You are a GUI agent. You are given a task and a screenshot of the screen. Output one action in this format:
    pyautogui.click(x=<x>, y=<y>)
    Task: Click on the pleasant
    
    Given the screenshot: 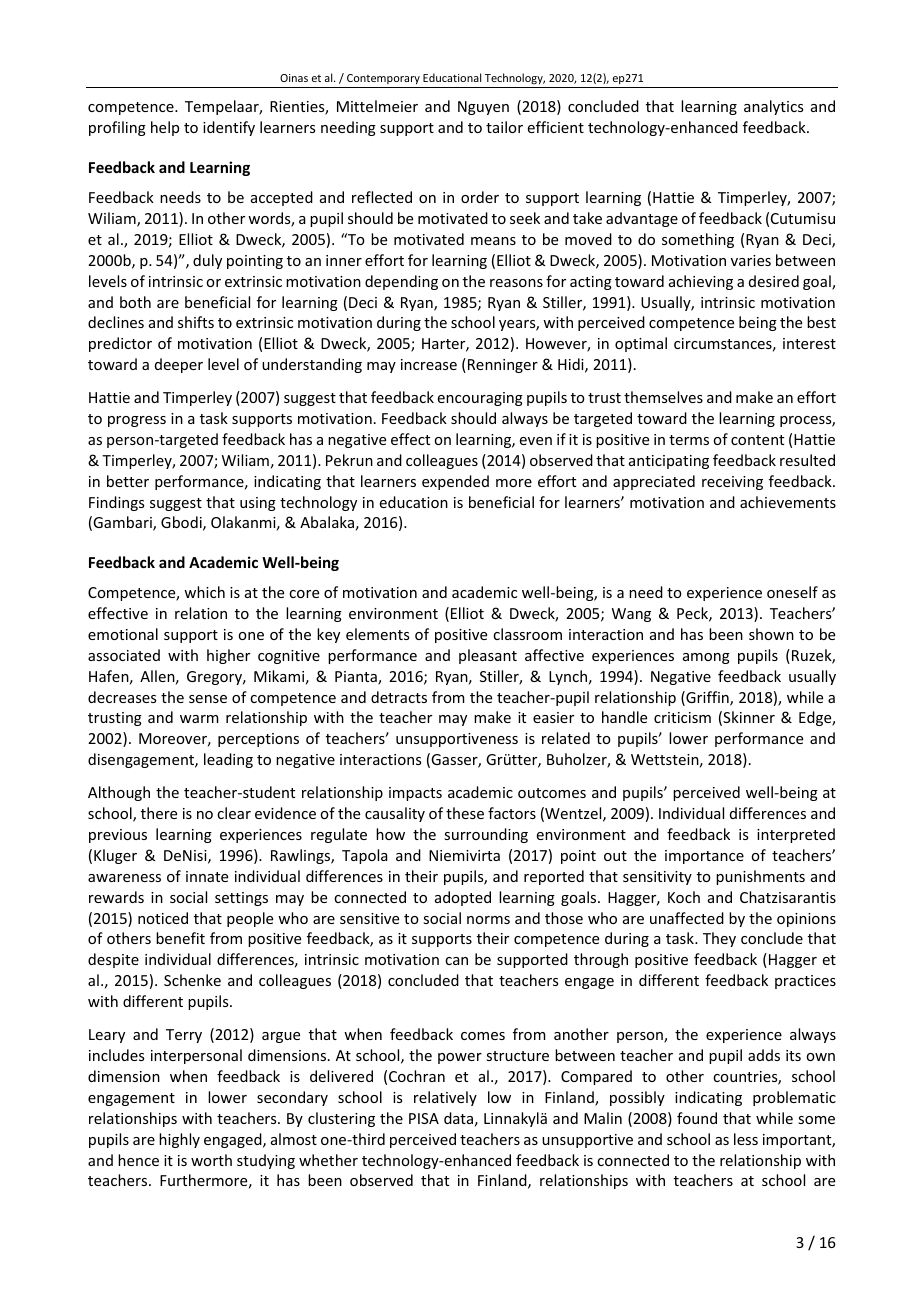 What is the action you would take?
    pyautogui.click(x=488, y=656)
